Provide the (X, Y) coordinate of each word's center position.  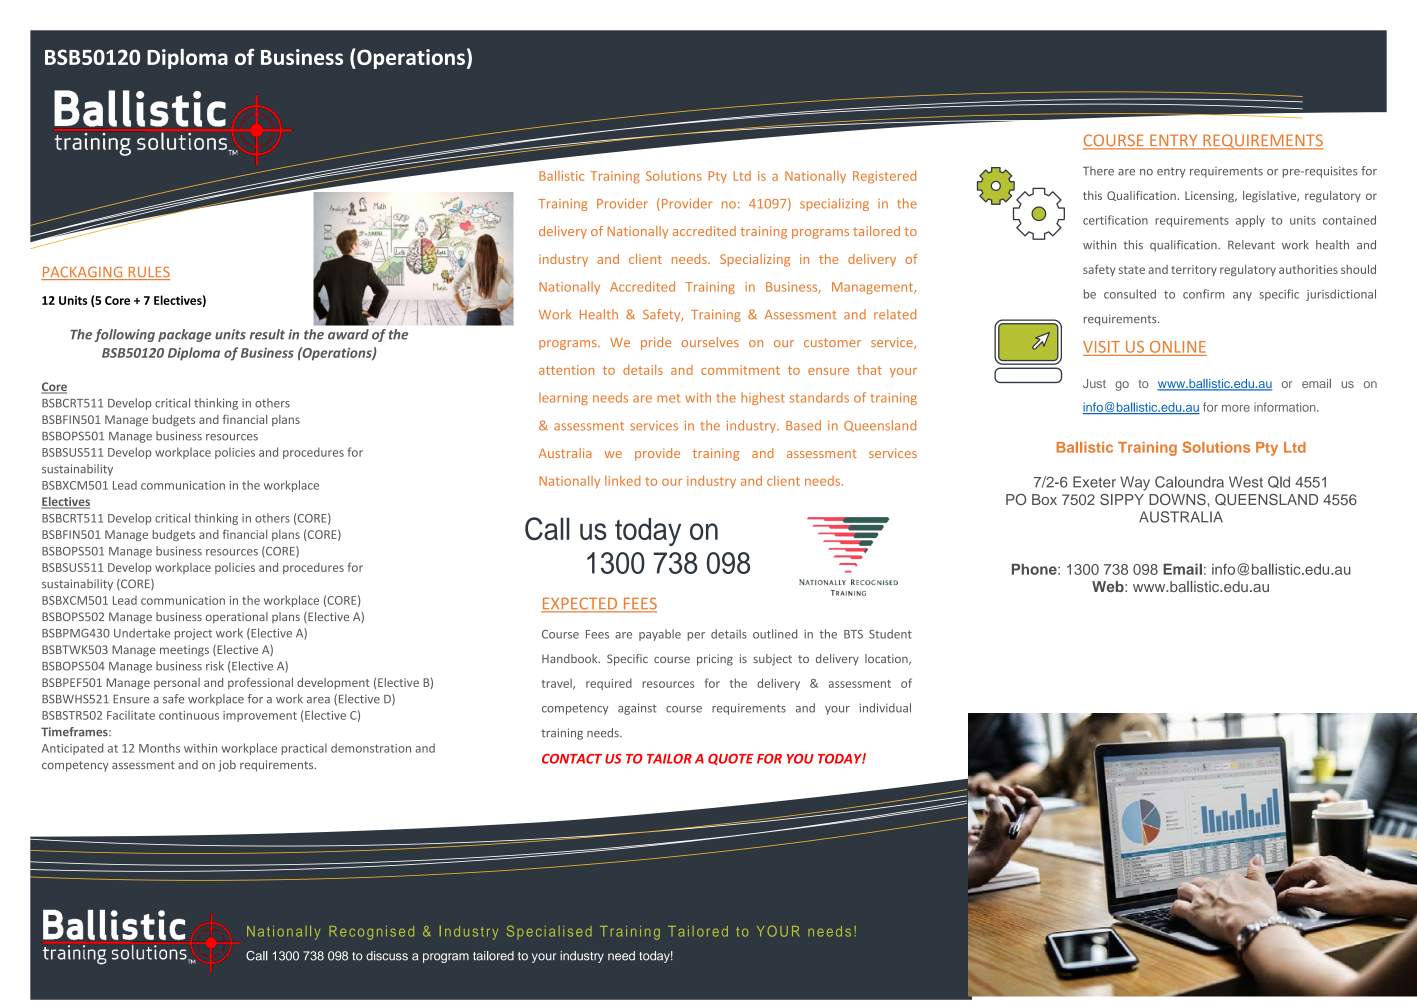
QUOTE (731, 759)
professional (260, 683)
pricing (715, 660)
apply (1250, 221)
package (184, 335)
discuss (387, 956)
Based (803, 425)
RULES (148, 273)
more (1236, 408)
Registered (884, 177)
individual (885, 708)
